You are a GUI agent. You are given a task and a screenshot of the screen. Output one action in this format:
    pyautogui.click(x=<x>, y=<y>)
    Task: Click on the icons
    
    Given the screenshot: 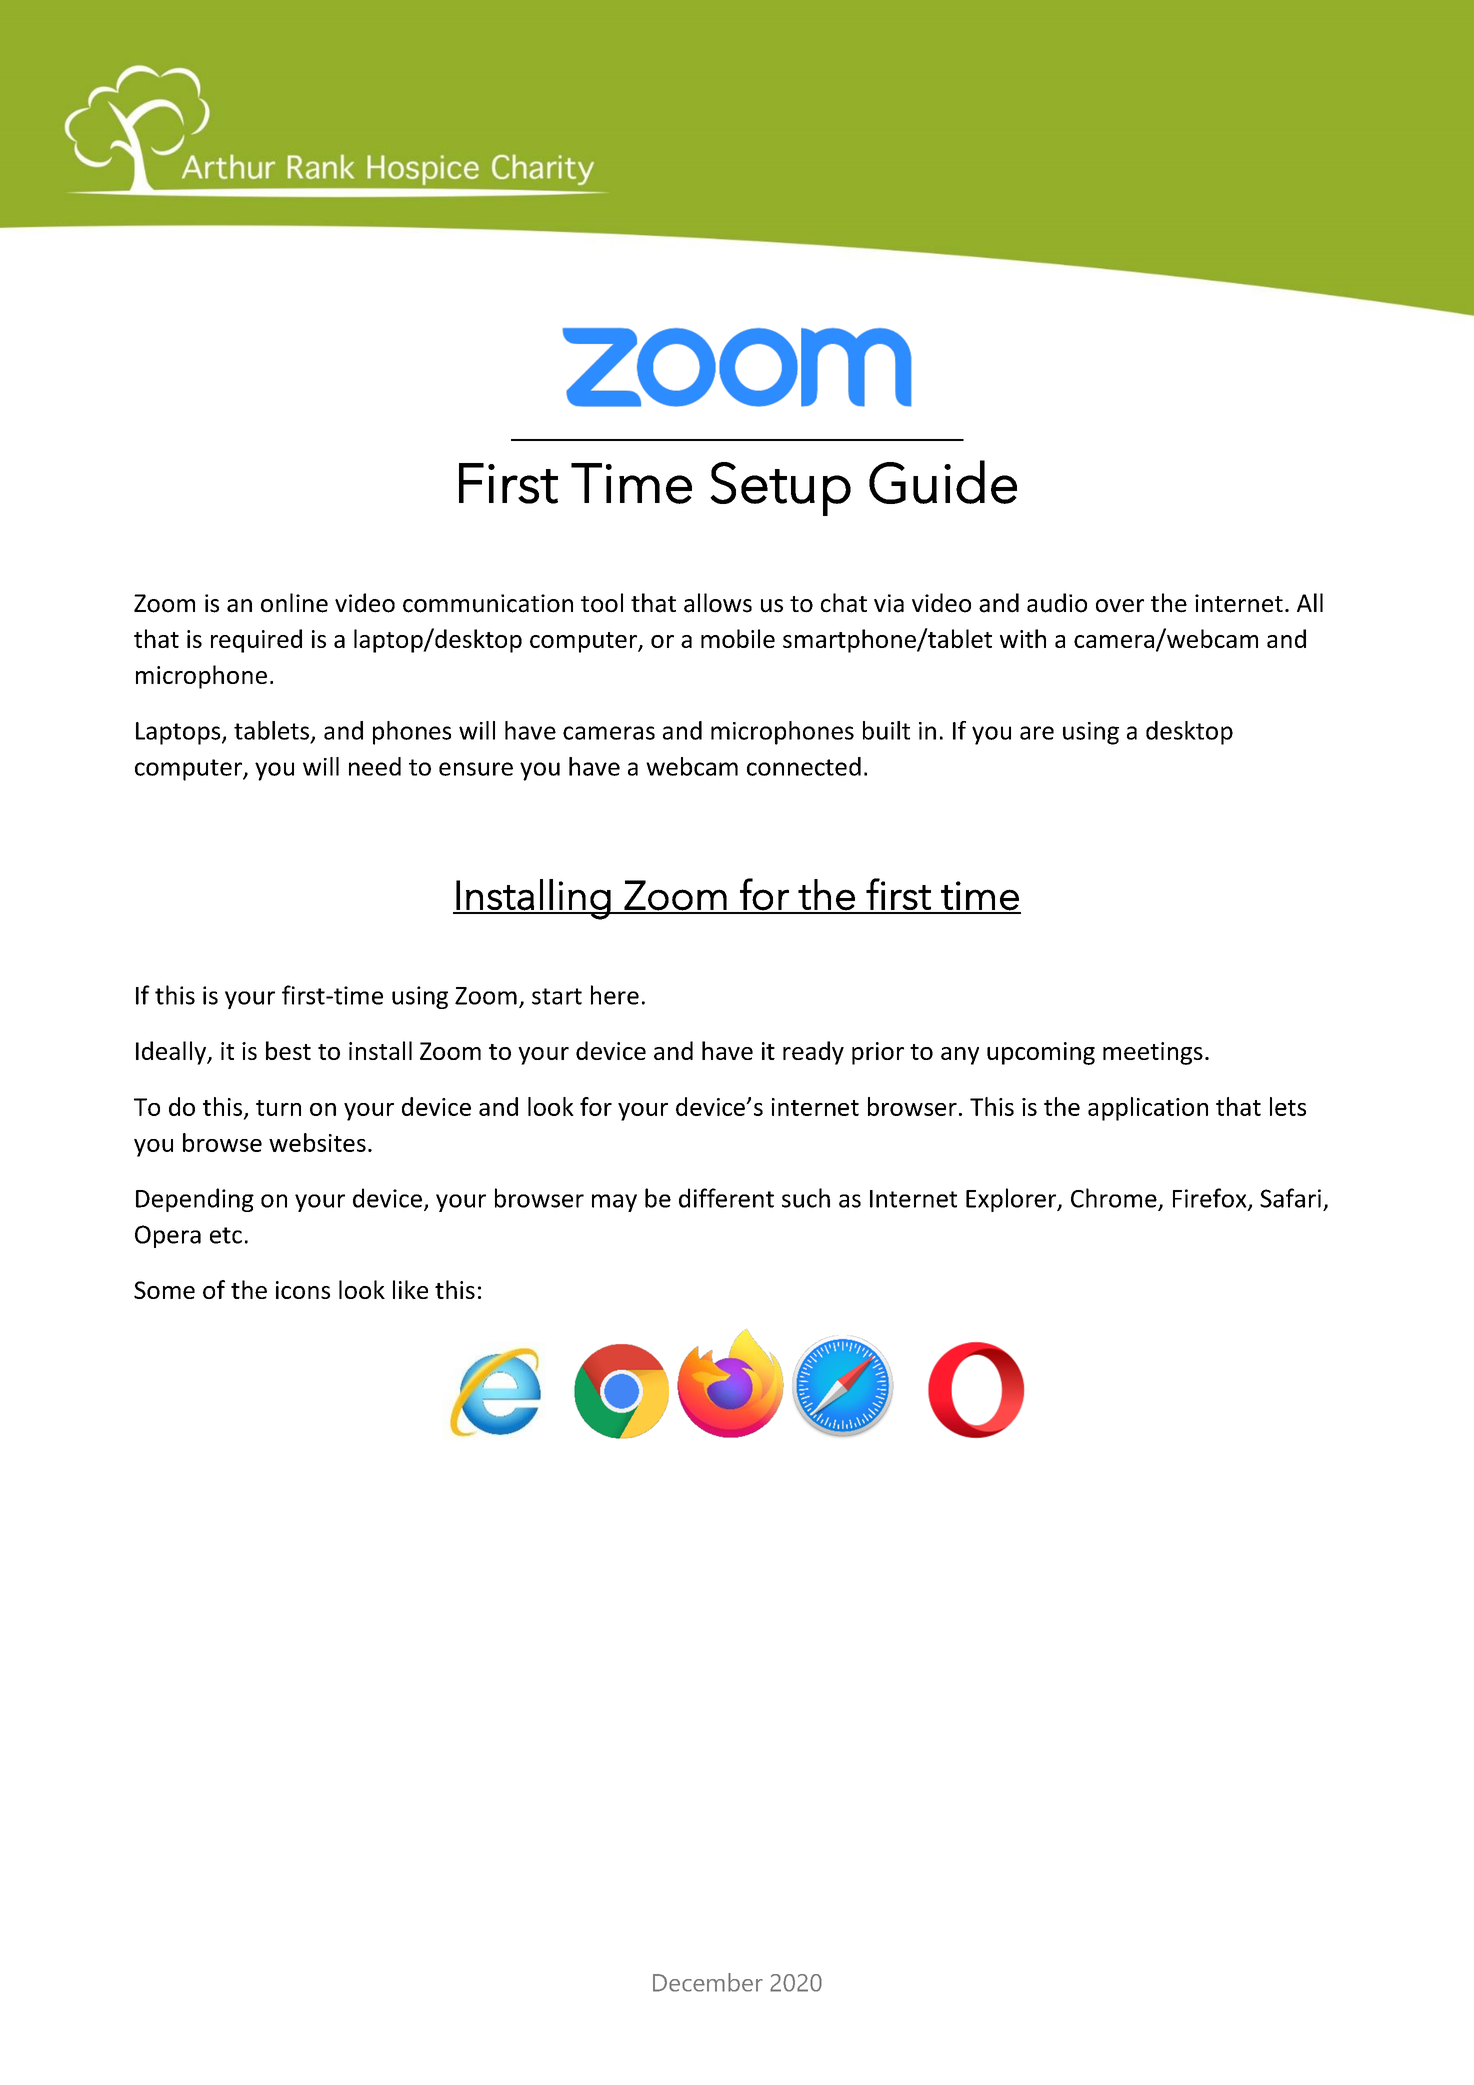 What is the action you would take?
    pyautogui.click(x=303, y=1290)
